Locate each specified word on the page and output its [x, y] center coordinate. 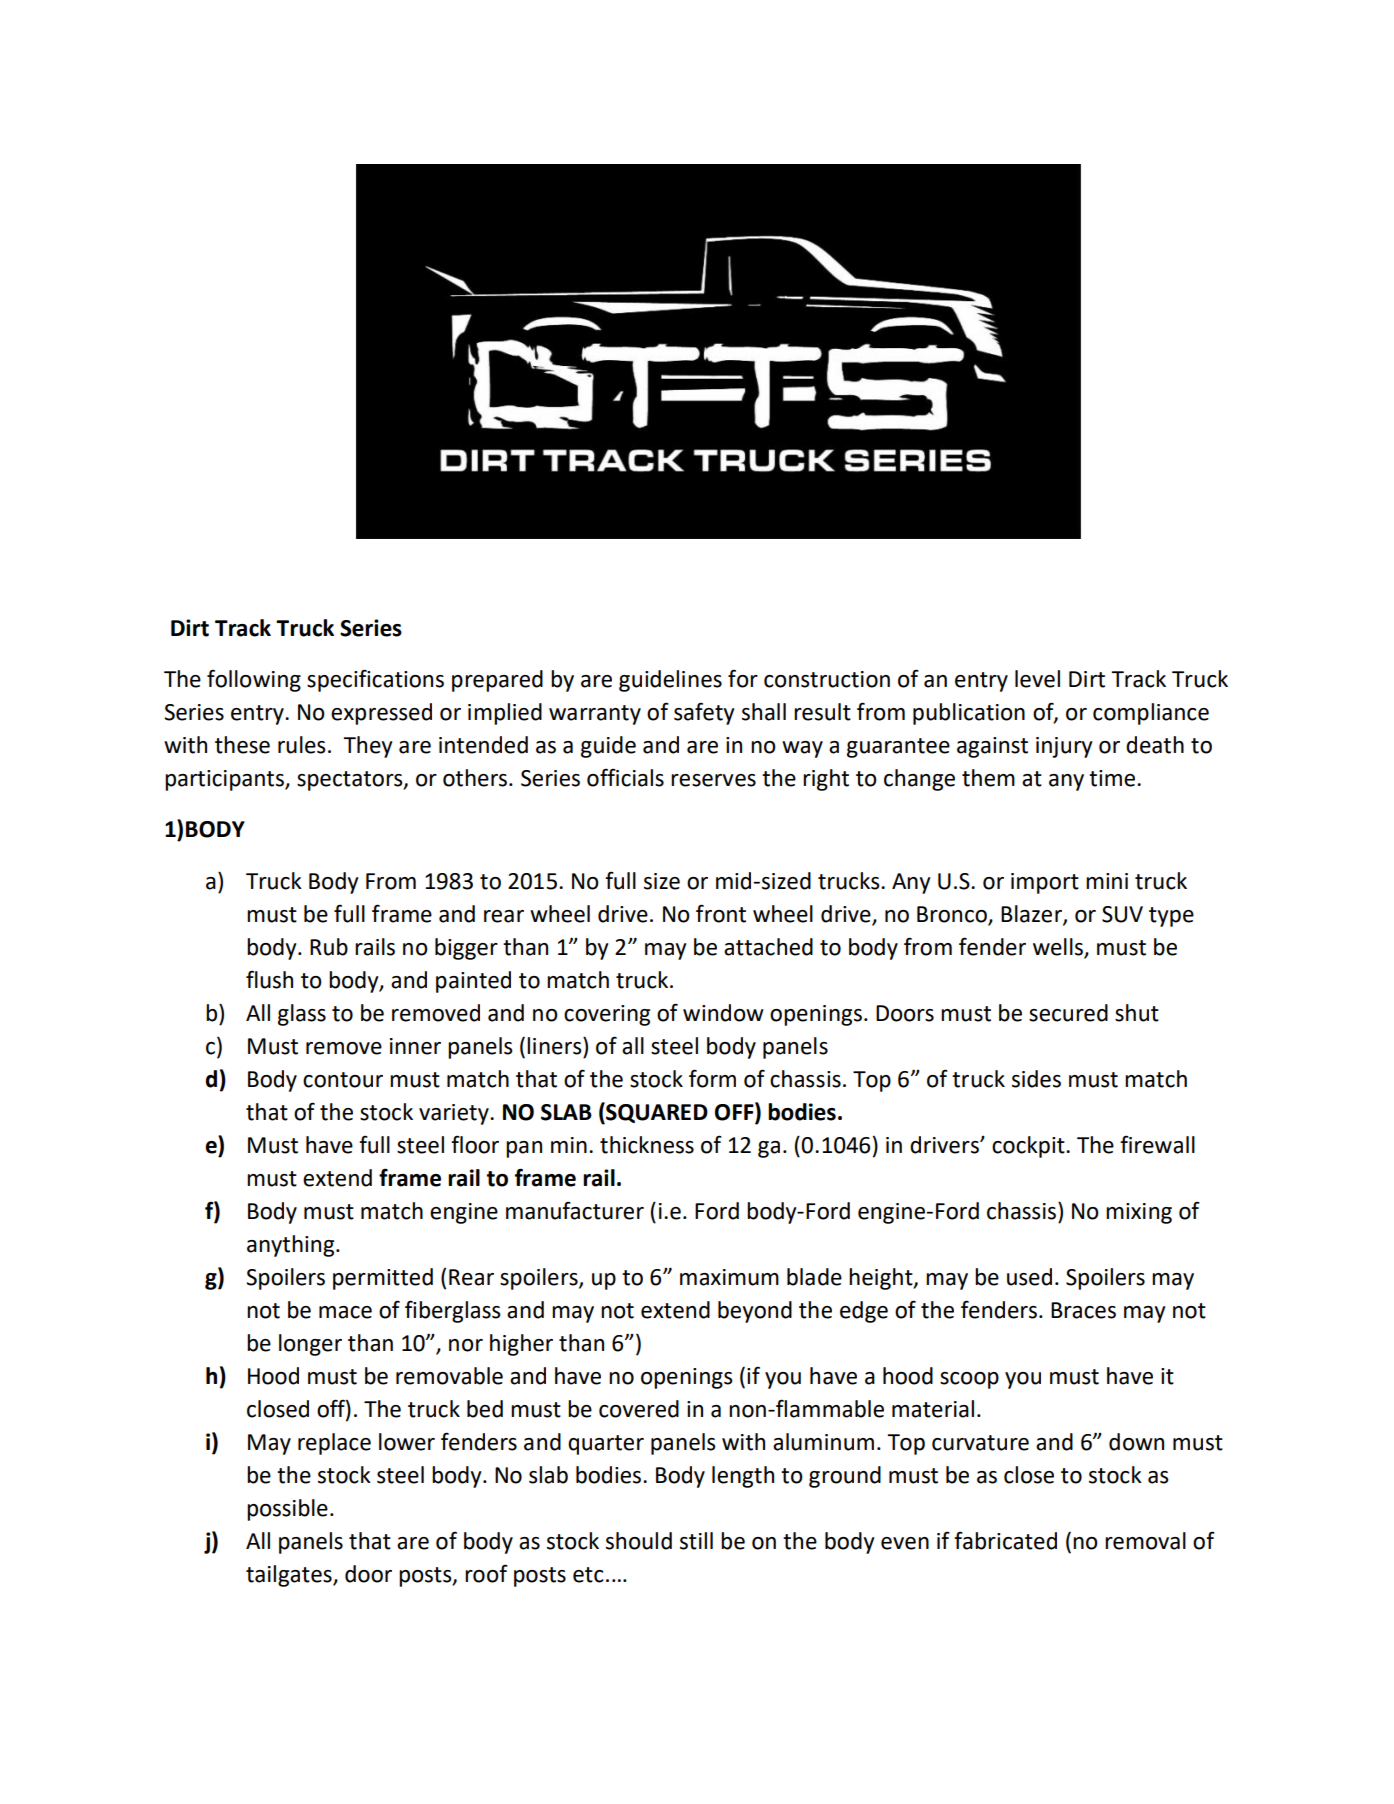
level [1037, 679]
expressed [381, 714]
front [721, 913]
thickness [647, 1145]
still [696, 1541]
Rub [329, 947]
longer [310, 1345]
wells [1058, 947]
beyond [755, 1312]
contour [343, 1080]
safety [704, 713]
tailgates [290, 1576]
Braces [1083, 1310]
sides [1036, 1079]
